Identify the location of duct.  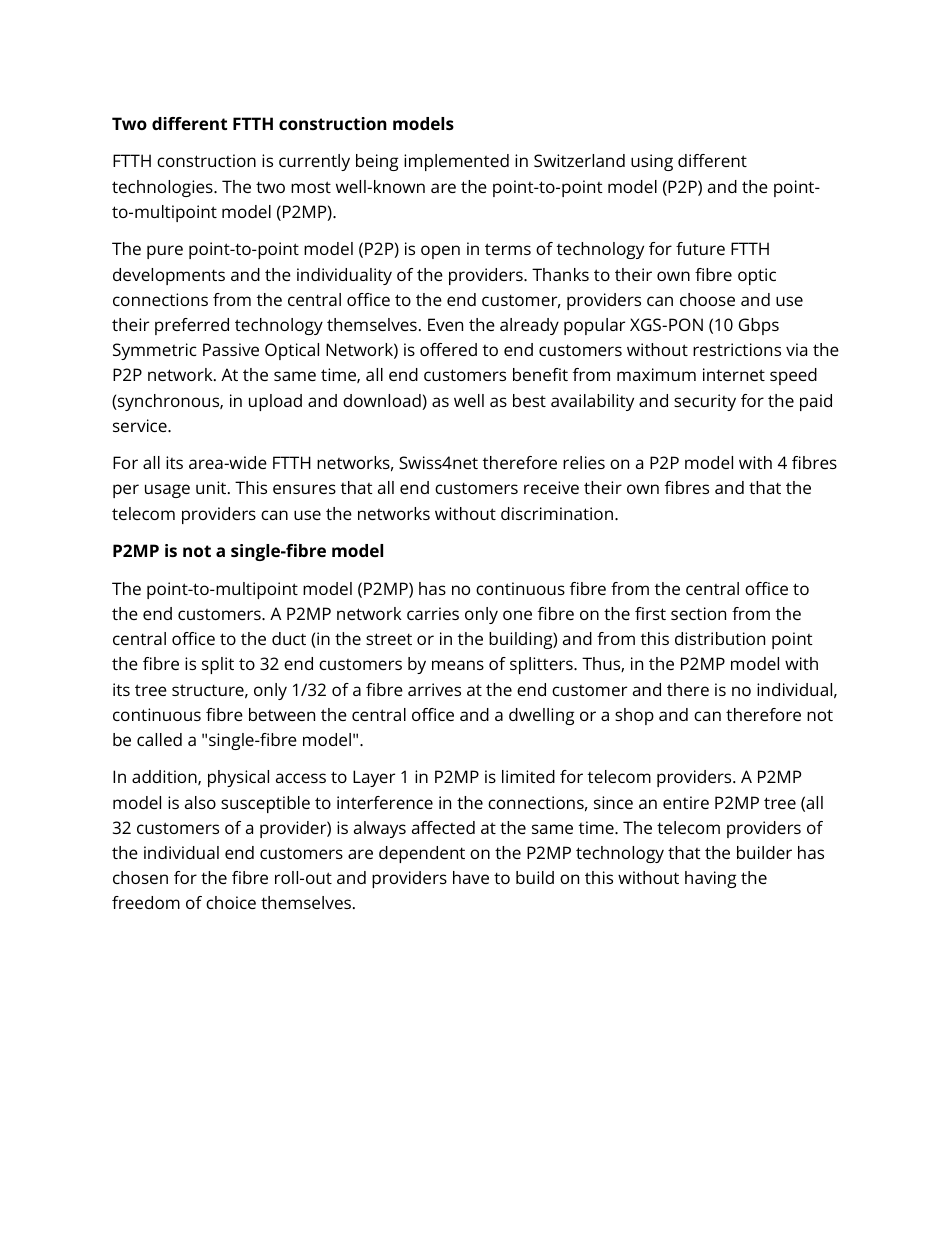
(289, 638).
